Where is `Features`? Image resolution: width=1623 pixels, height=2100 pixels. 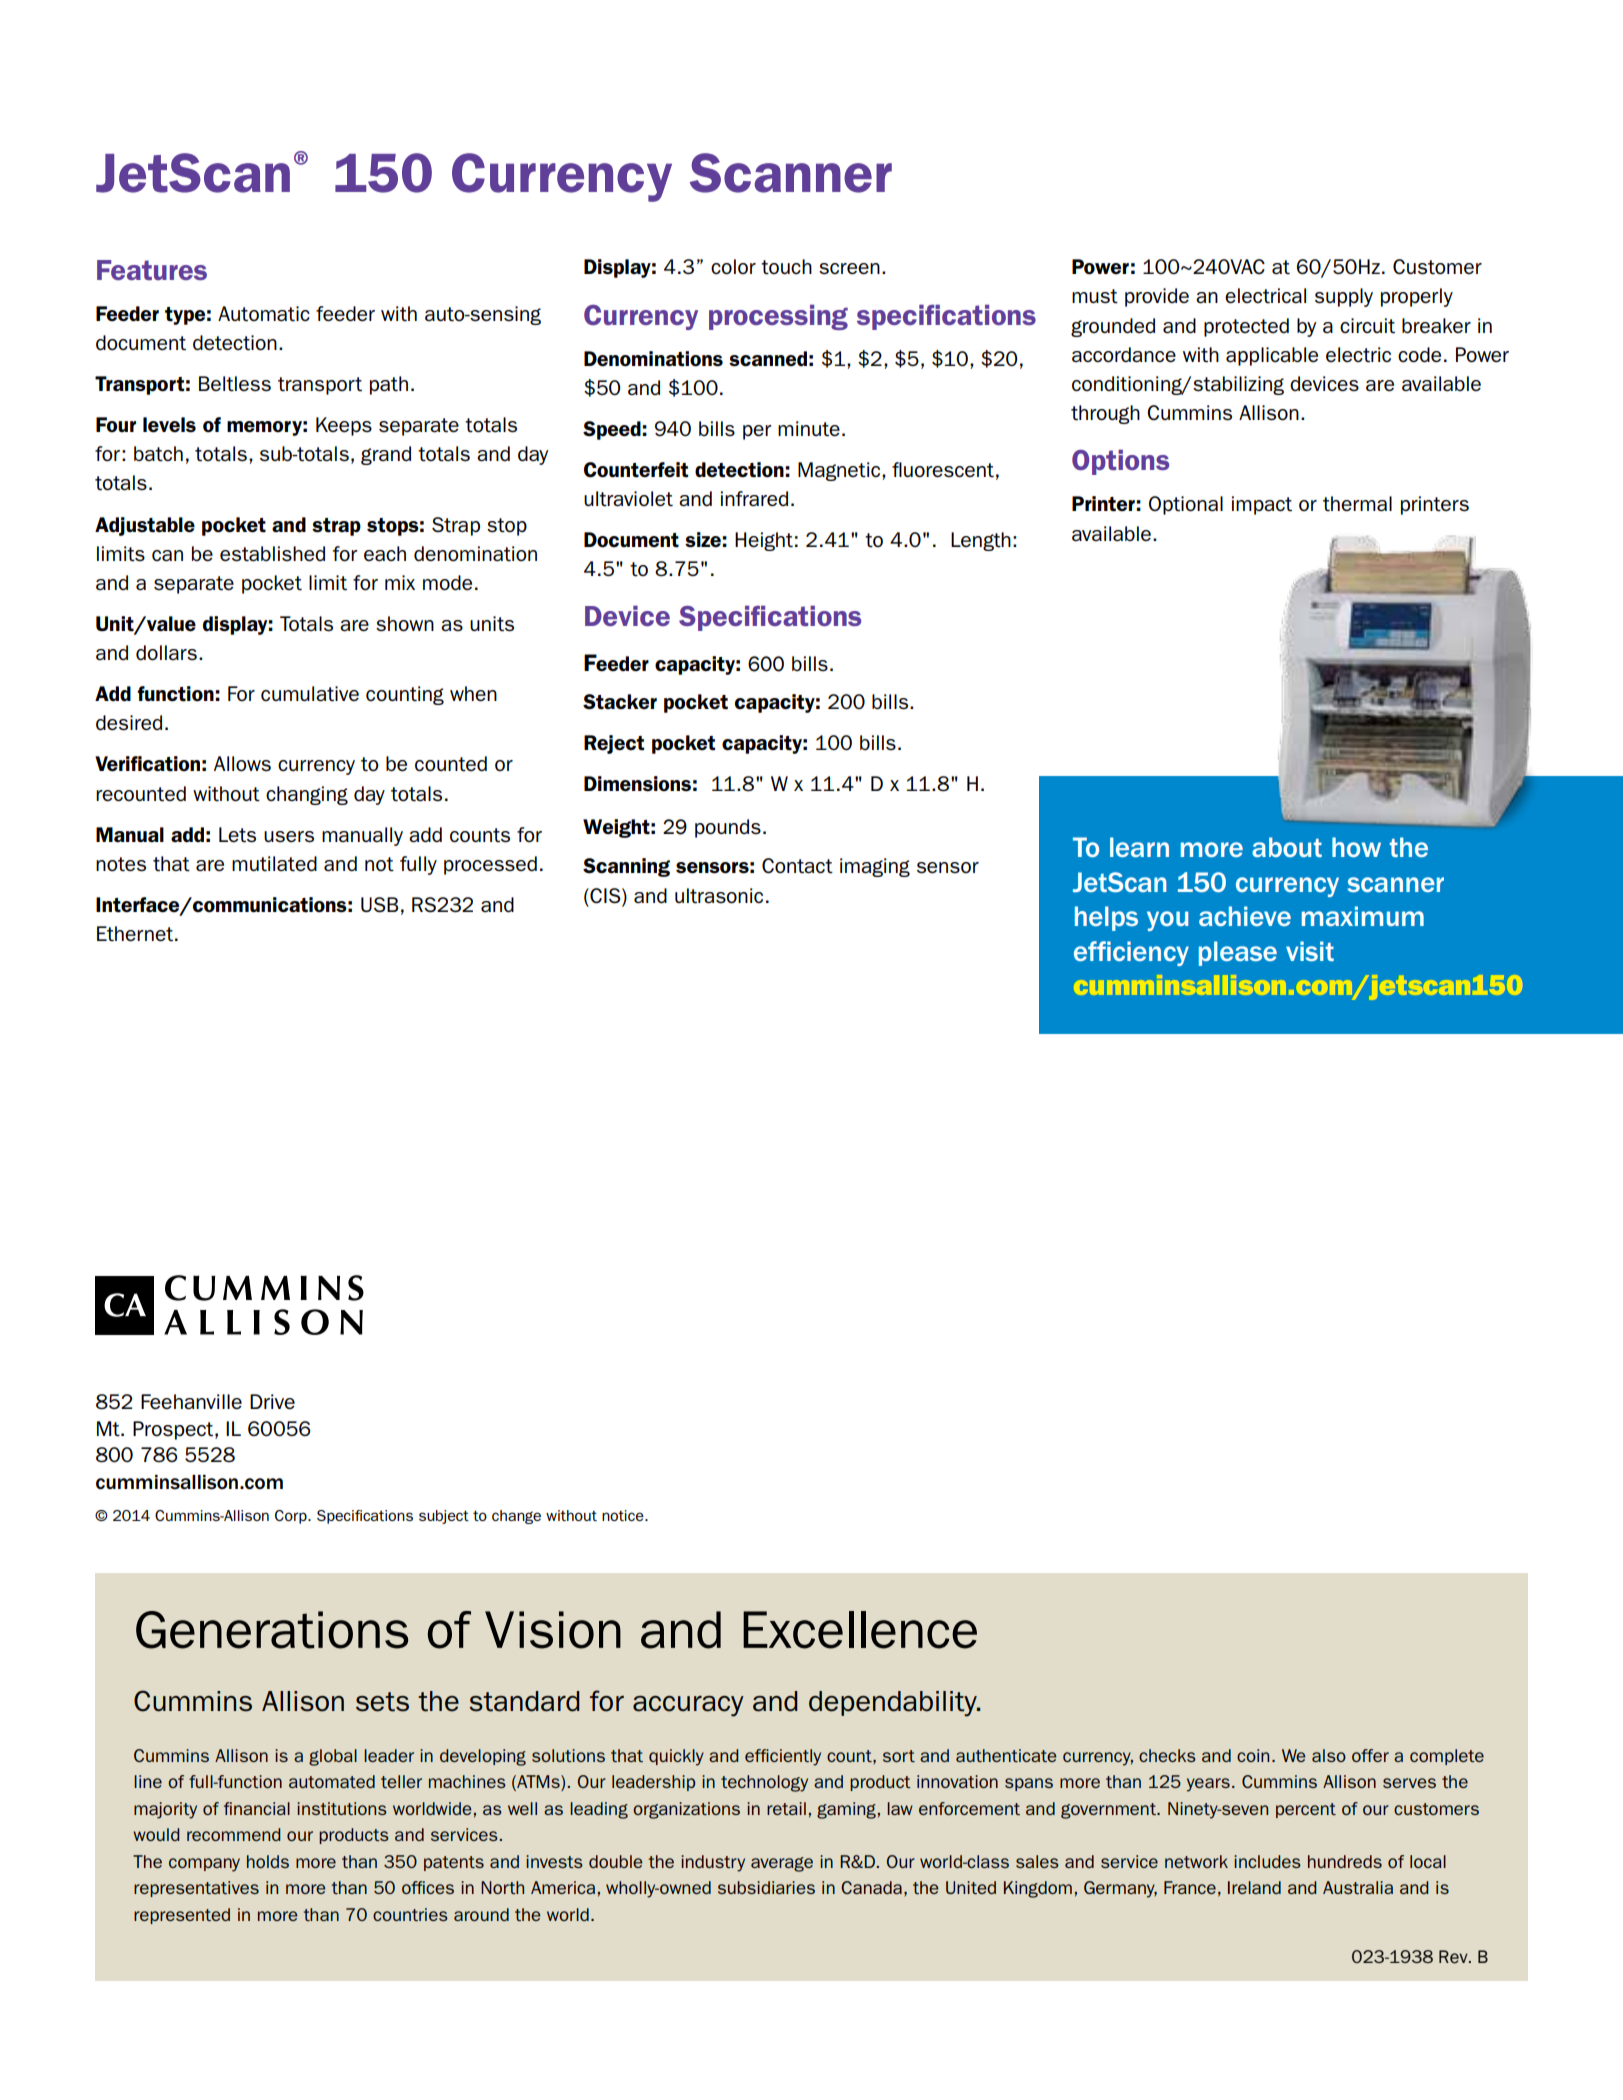 Features is located at coordinates (152, 270).
